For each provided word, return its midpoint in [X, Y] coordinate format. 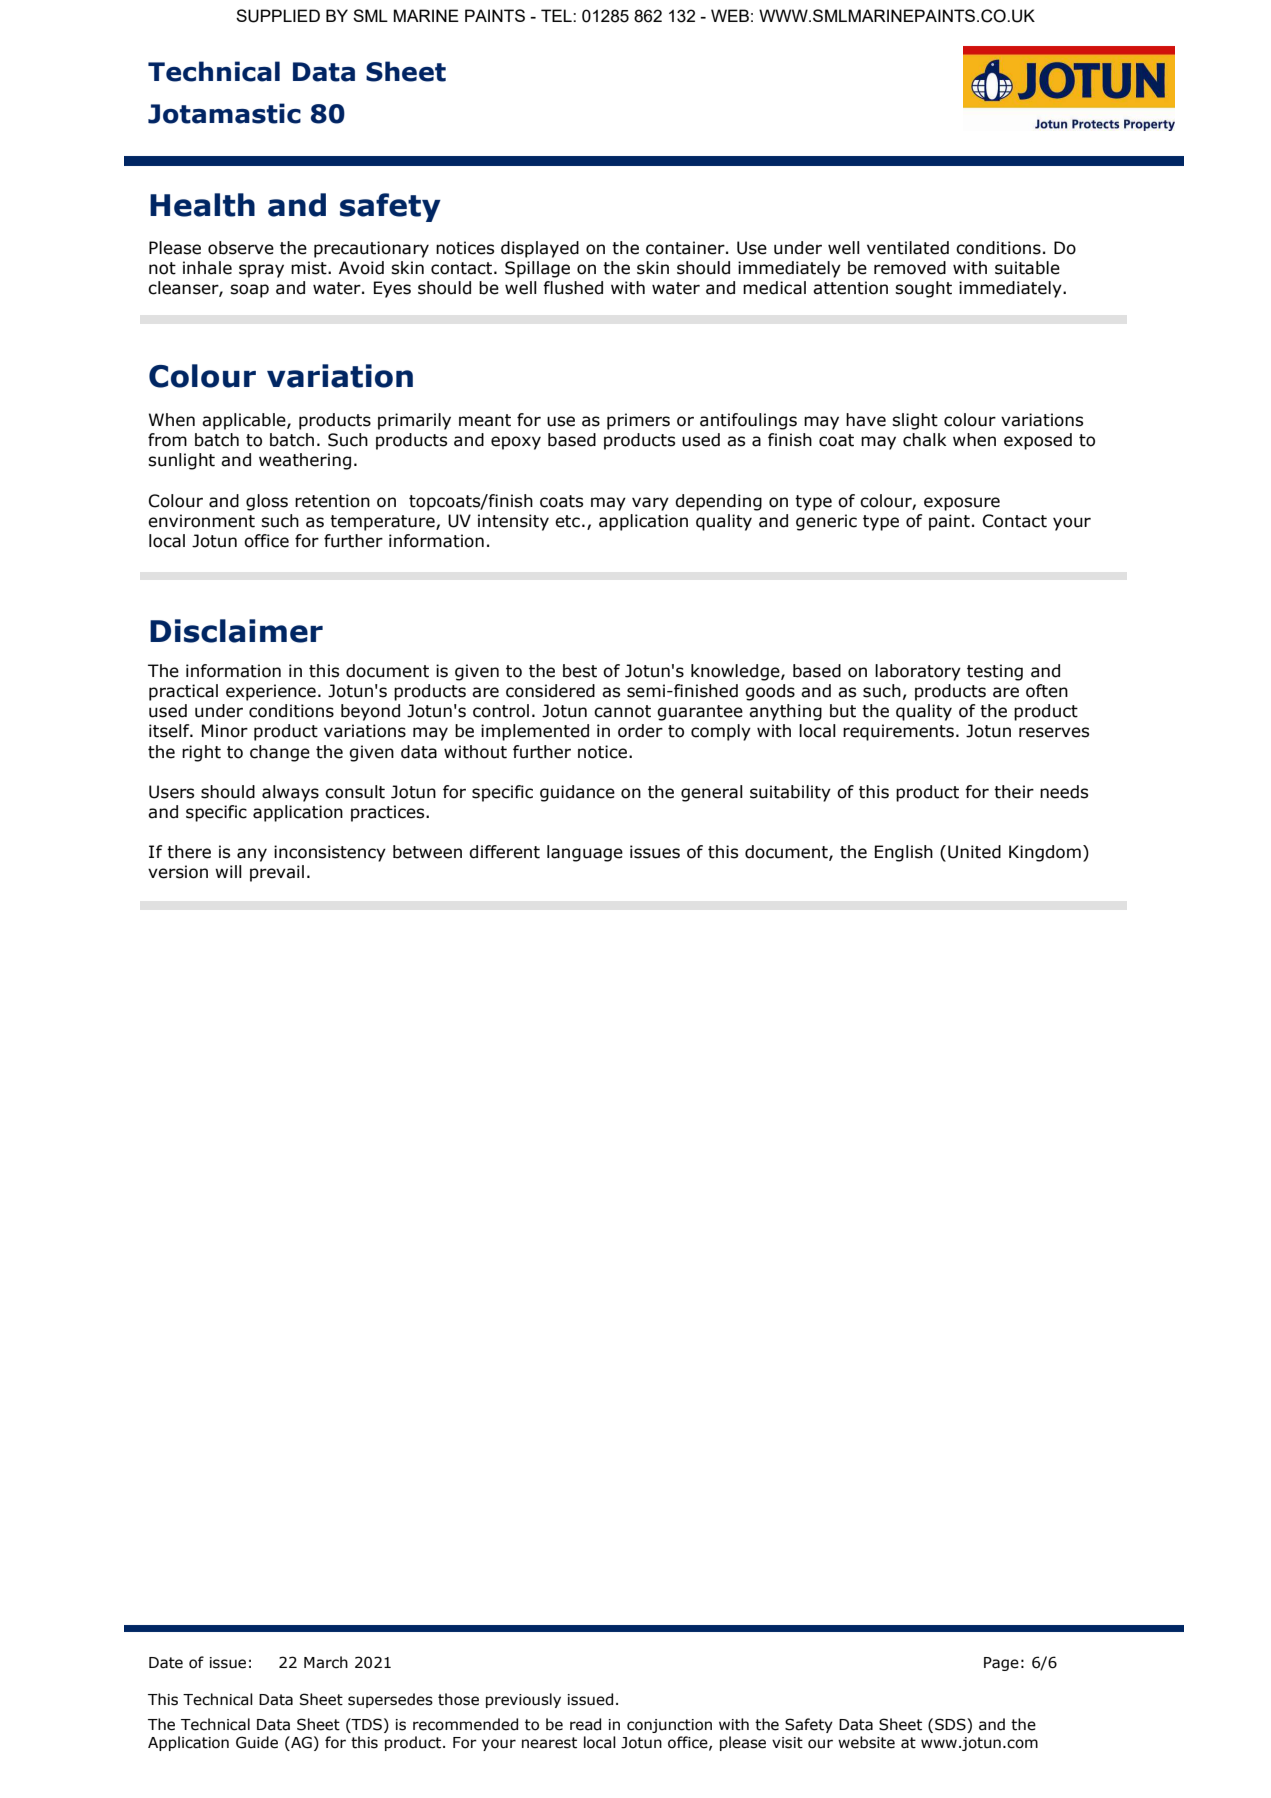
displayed [540, 249]
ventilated [908, 248]
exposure [962, 504]
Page [1001, 1664]
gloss [267, 502]
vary [650, 504]
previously [523, 1700]
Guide [257, 1742]
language [585, 853]
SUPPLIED [278, 16]
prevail [277, 873]
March [326, 1662]
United [974, 852]
